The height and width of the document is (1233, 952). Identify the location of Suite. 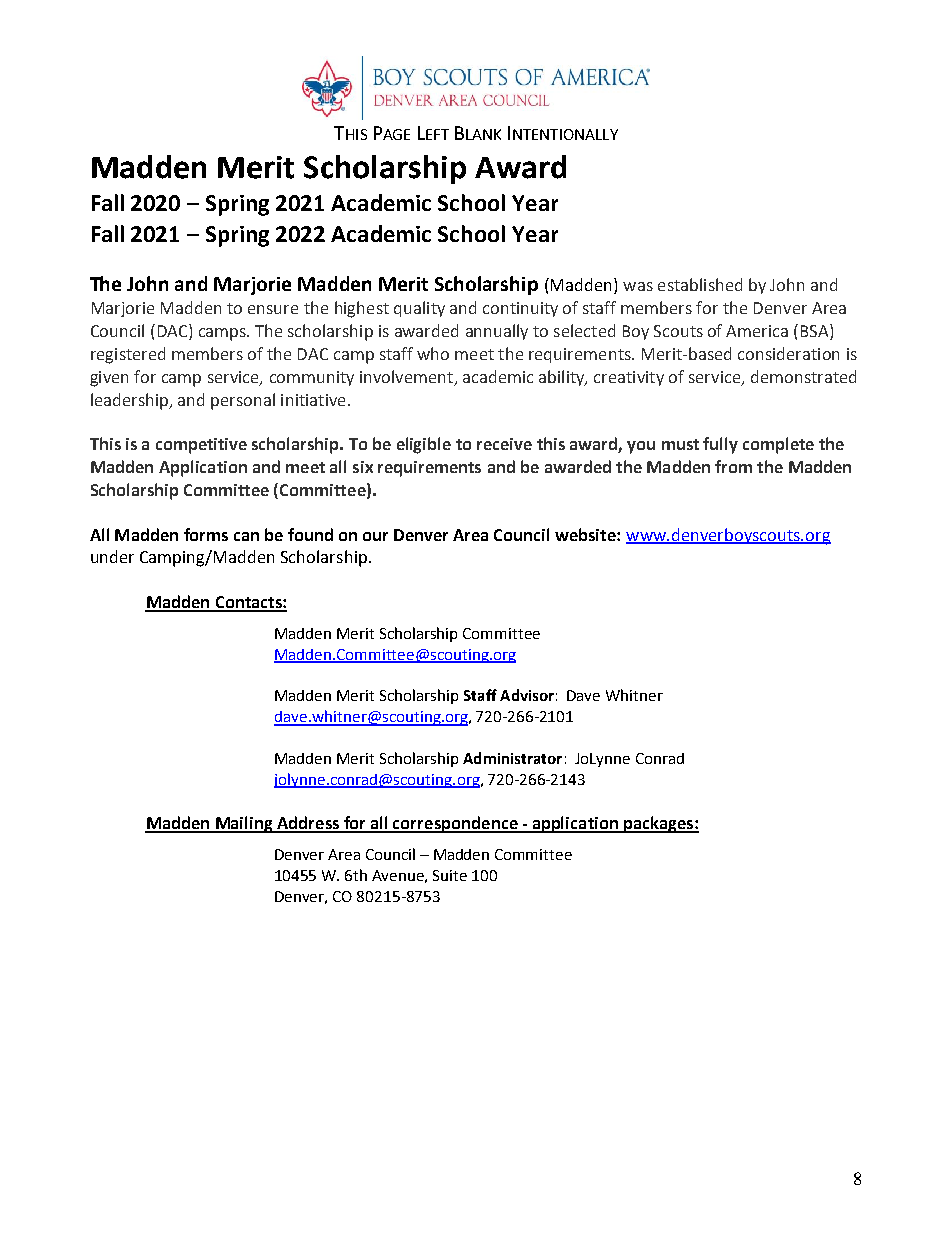
(450, 875).
